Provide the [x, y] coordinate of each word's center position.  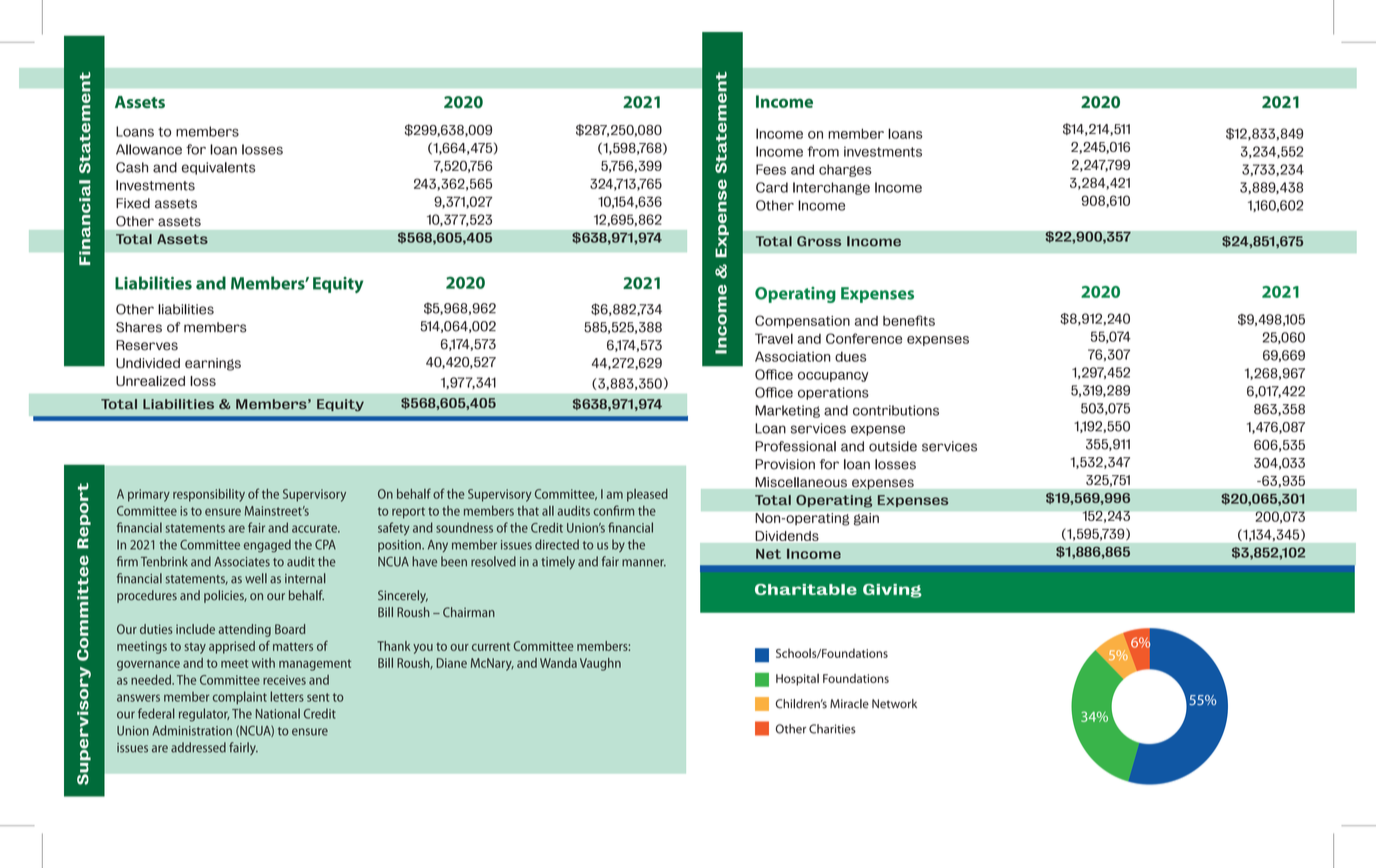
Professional [795, 446]
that [528, 511]
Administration [192, 730]
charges [845, 170]
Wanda [558, 663]
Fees [771, 169]
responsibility [209, 495]
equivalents [218, 168]
